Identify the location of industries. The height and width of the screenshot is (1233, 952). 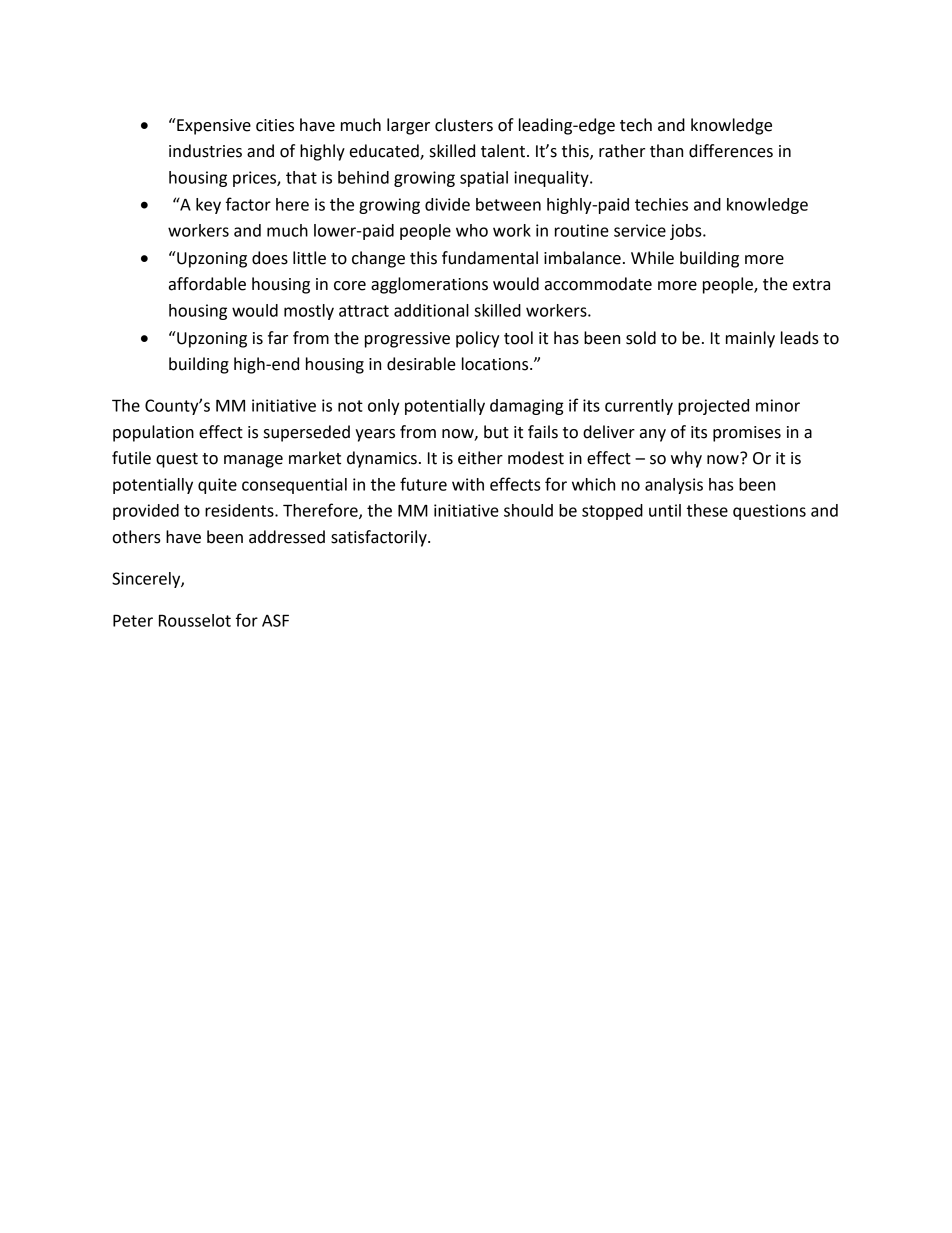
(205, 151).
